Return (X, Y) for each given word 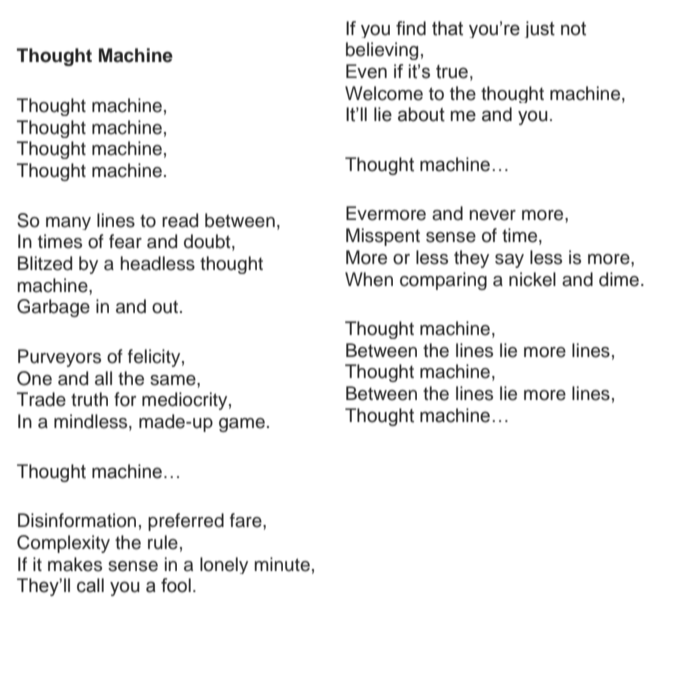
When (369, 279)
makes (75, 564)
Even (366, 71)
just (540, 29)
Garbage (53, 308)
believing (382, 51)
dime (619, 279)
